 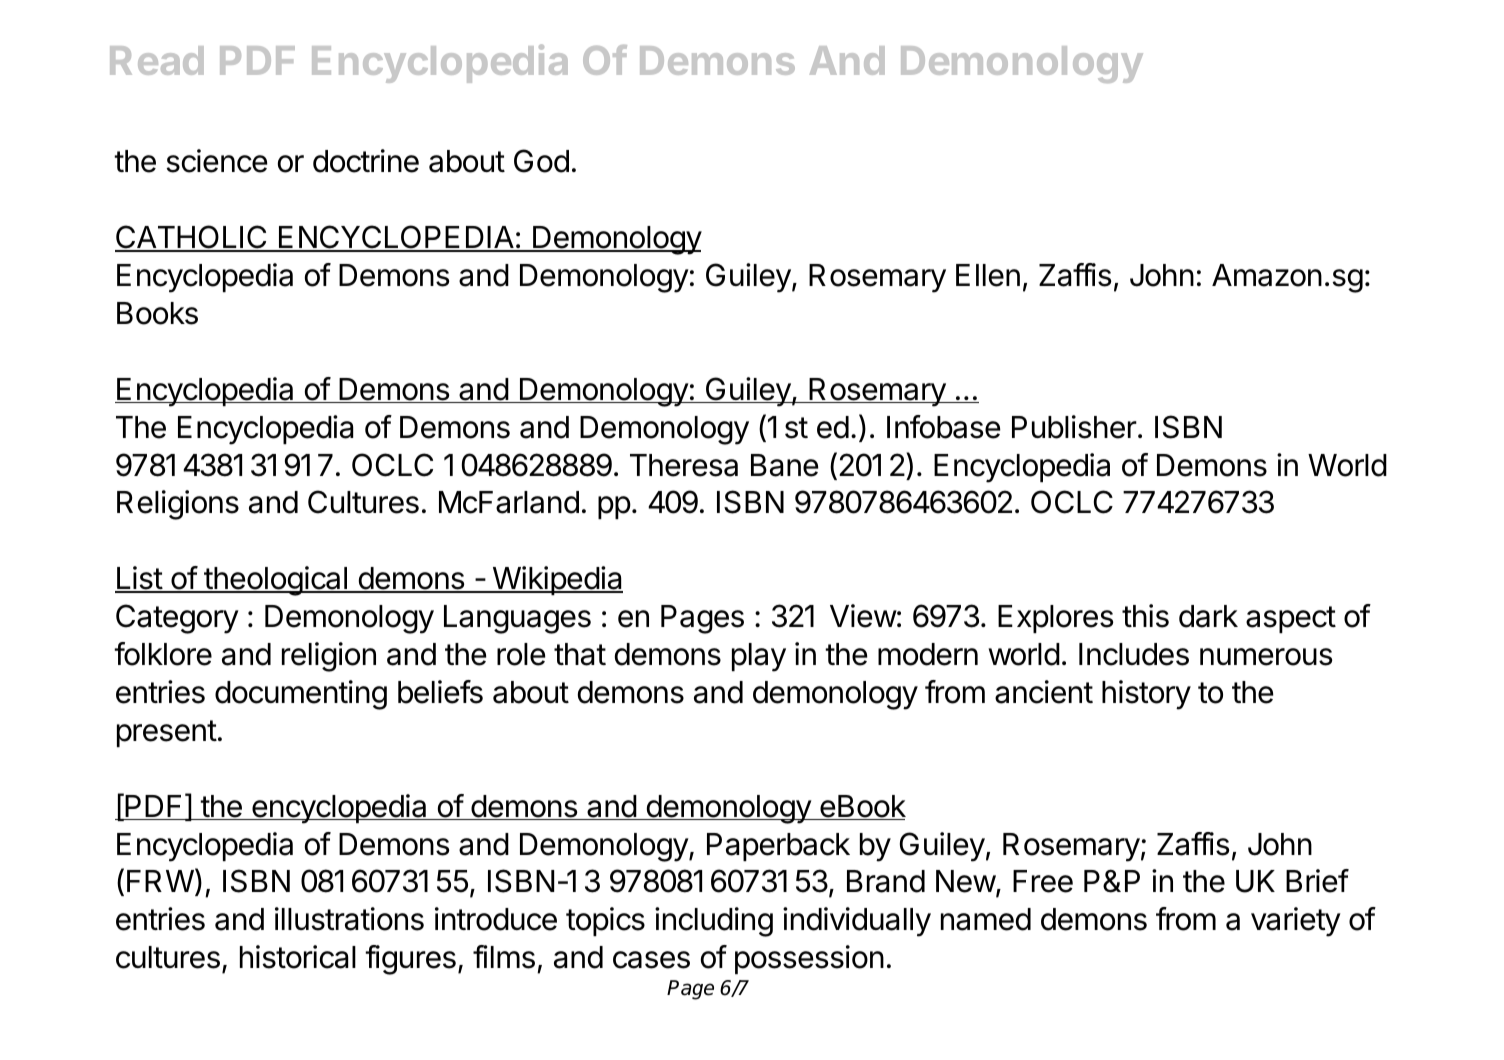 What do you see at coordinates (541, 161) in the image?
I see `God` at bounding box center [541, 161].
